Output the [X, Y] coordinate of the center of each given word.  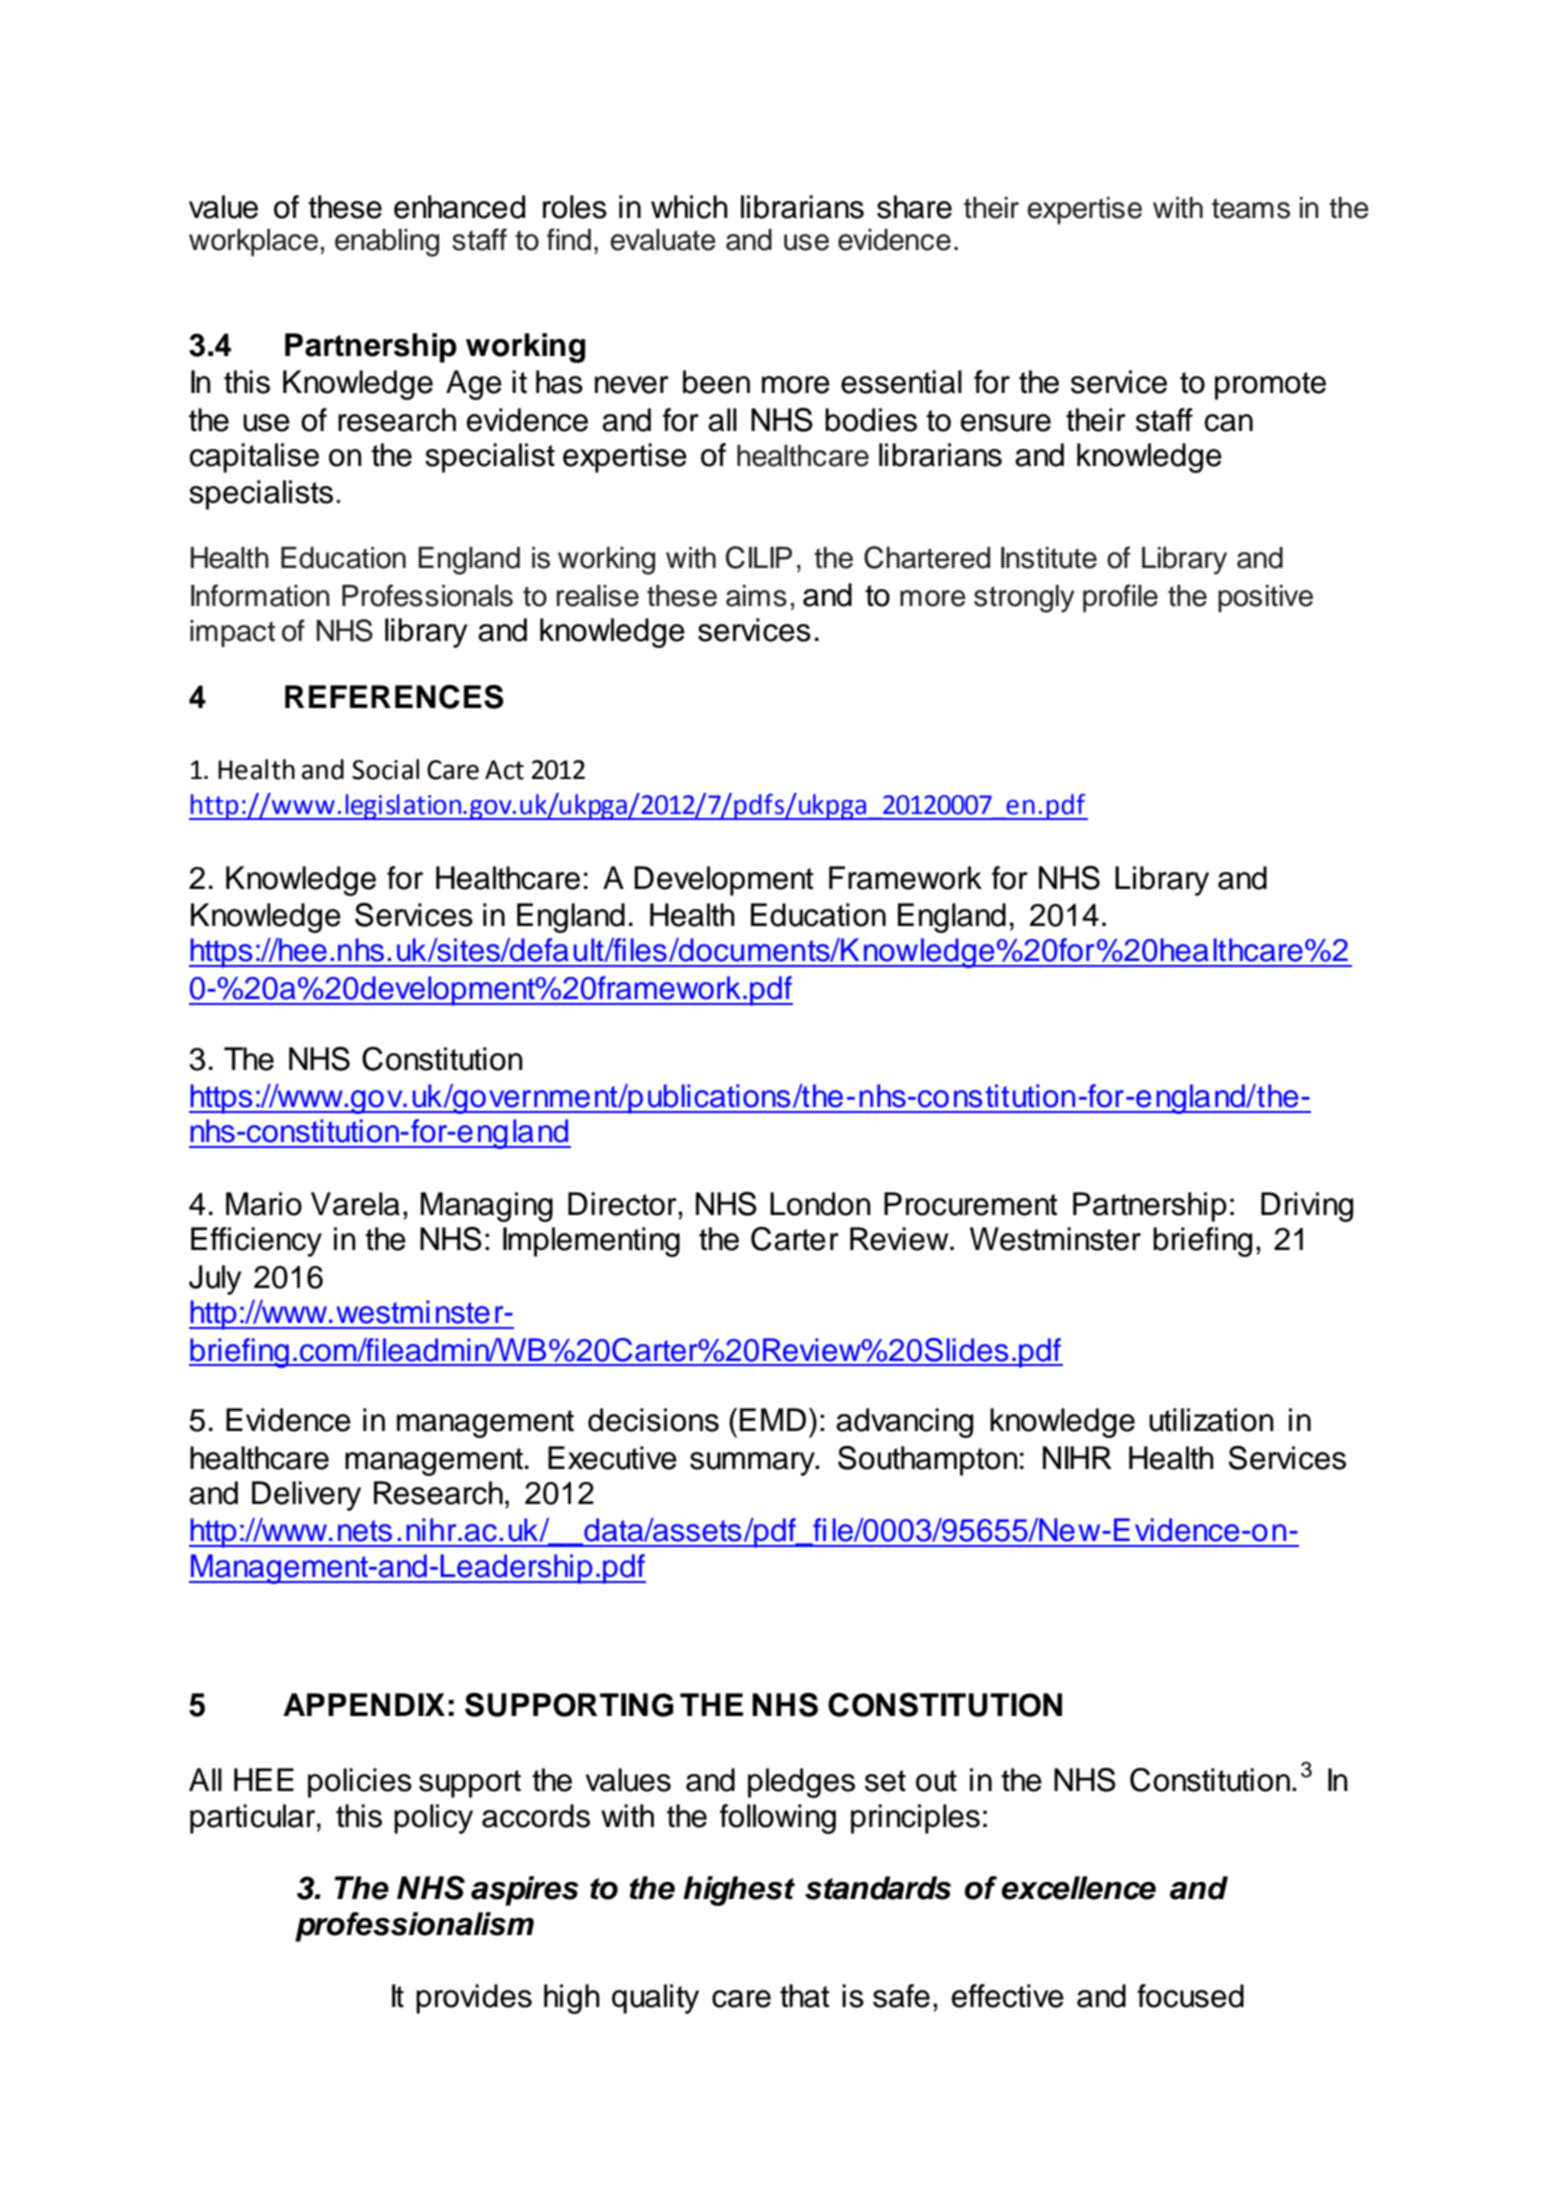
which [689, 207]
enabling [387, 243]
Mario [264, 1204]
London [820, 1204]
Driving [1307, 1207]
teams [1251, 208]
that [805, 1996]
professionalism [414, 1927]
